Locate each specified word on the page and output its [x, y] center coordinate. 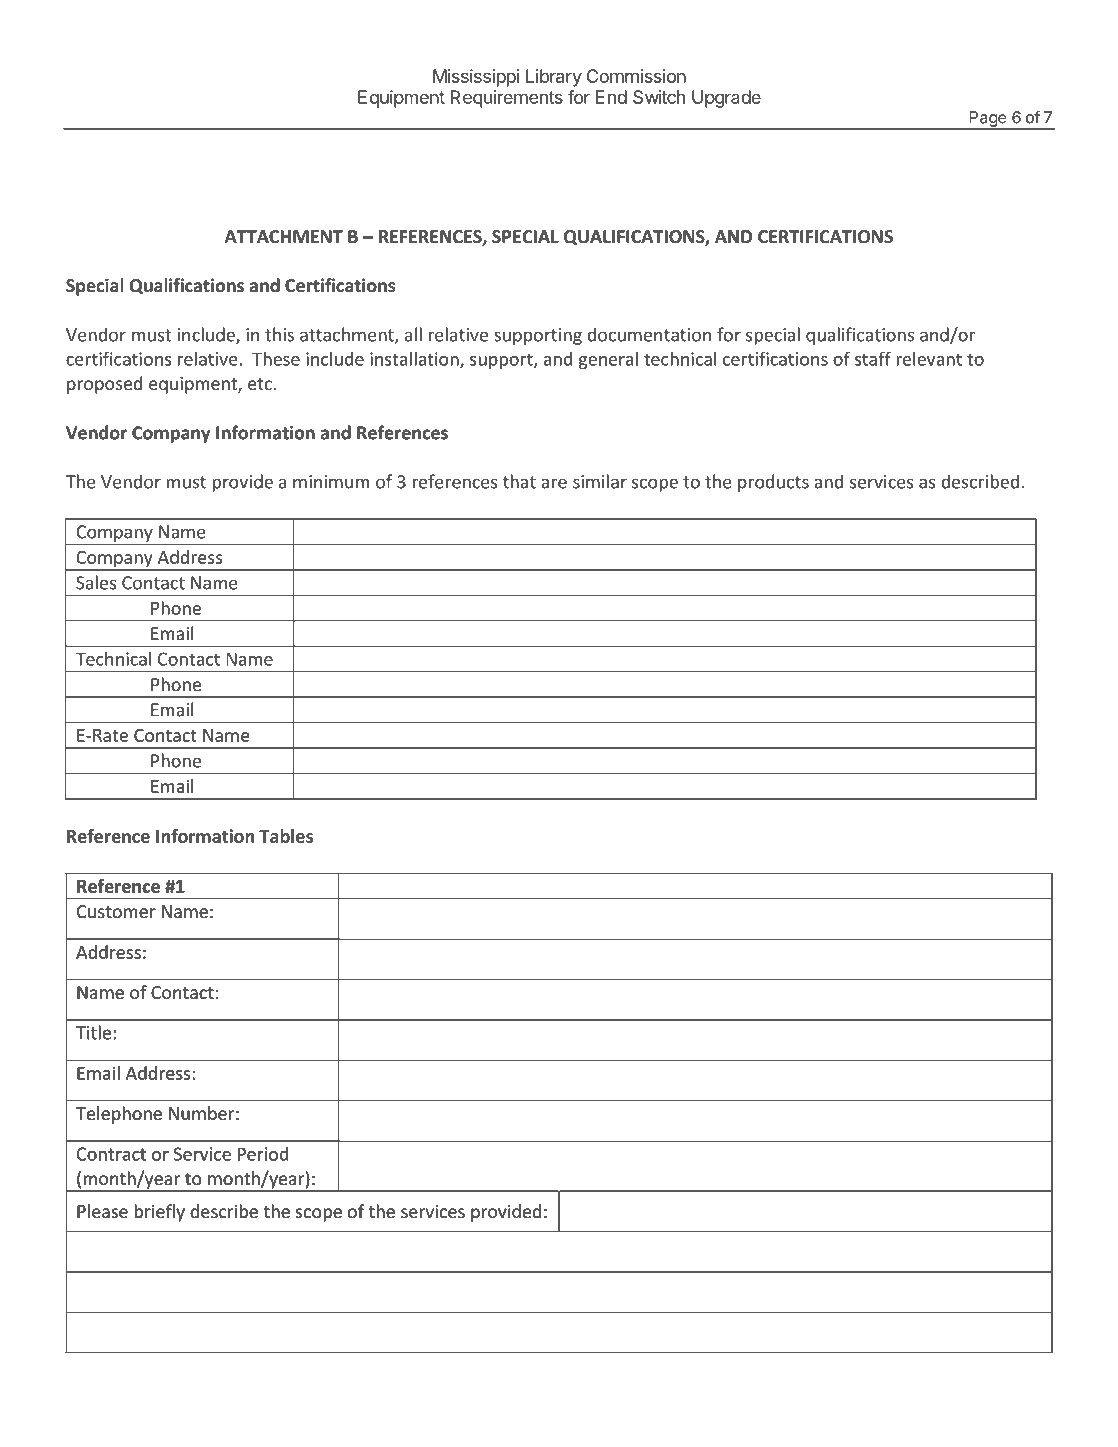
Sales [96, 582]
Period [263, 1154]
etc [260, 384]
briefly [159, 1213]
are [554, 483]
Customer [116, 911]
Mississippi [476, 78]
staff [873, 359]
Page [988, 120]
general [608, 360]
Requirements [507, 99]
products [773, 483]
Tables [286, 836]
